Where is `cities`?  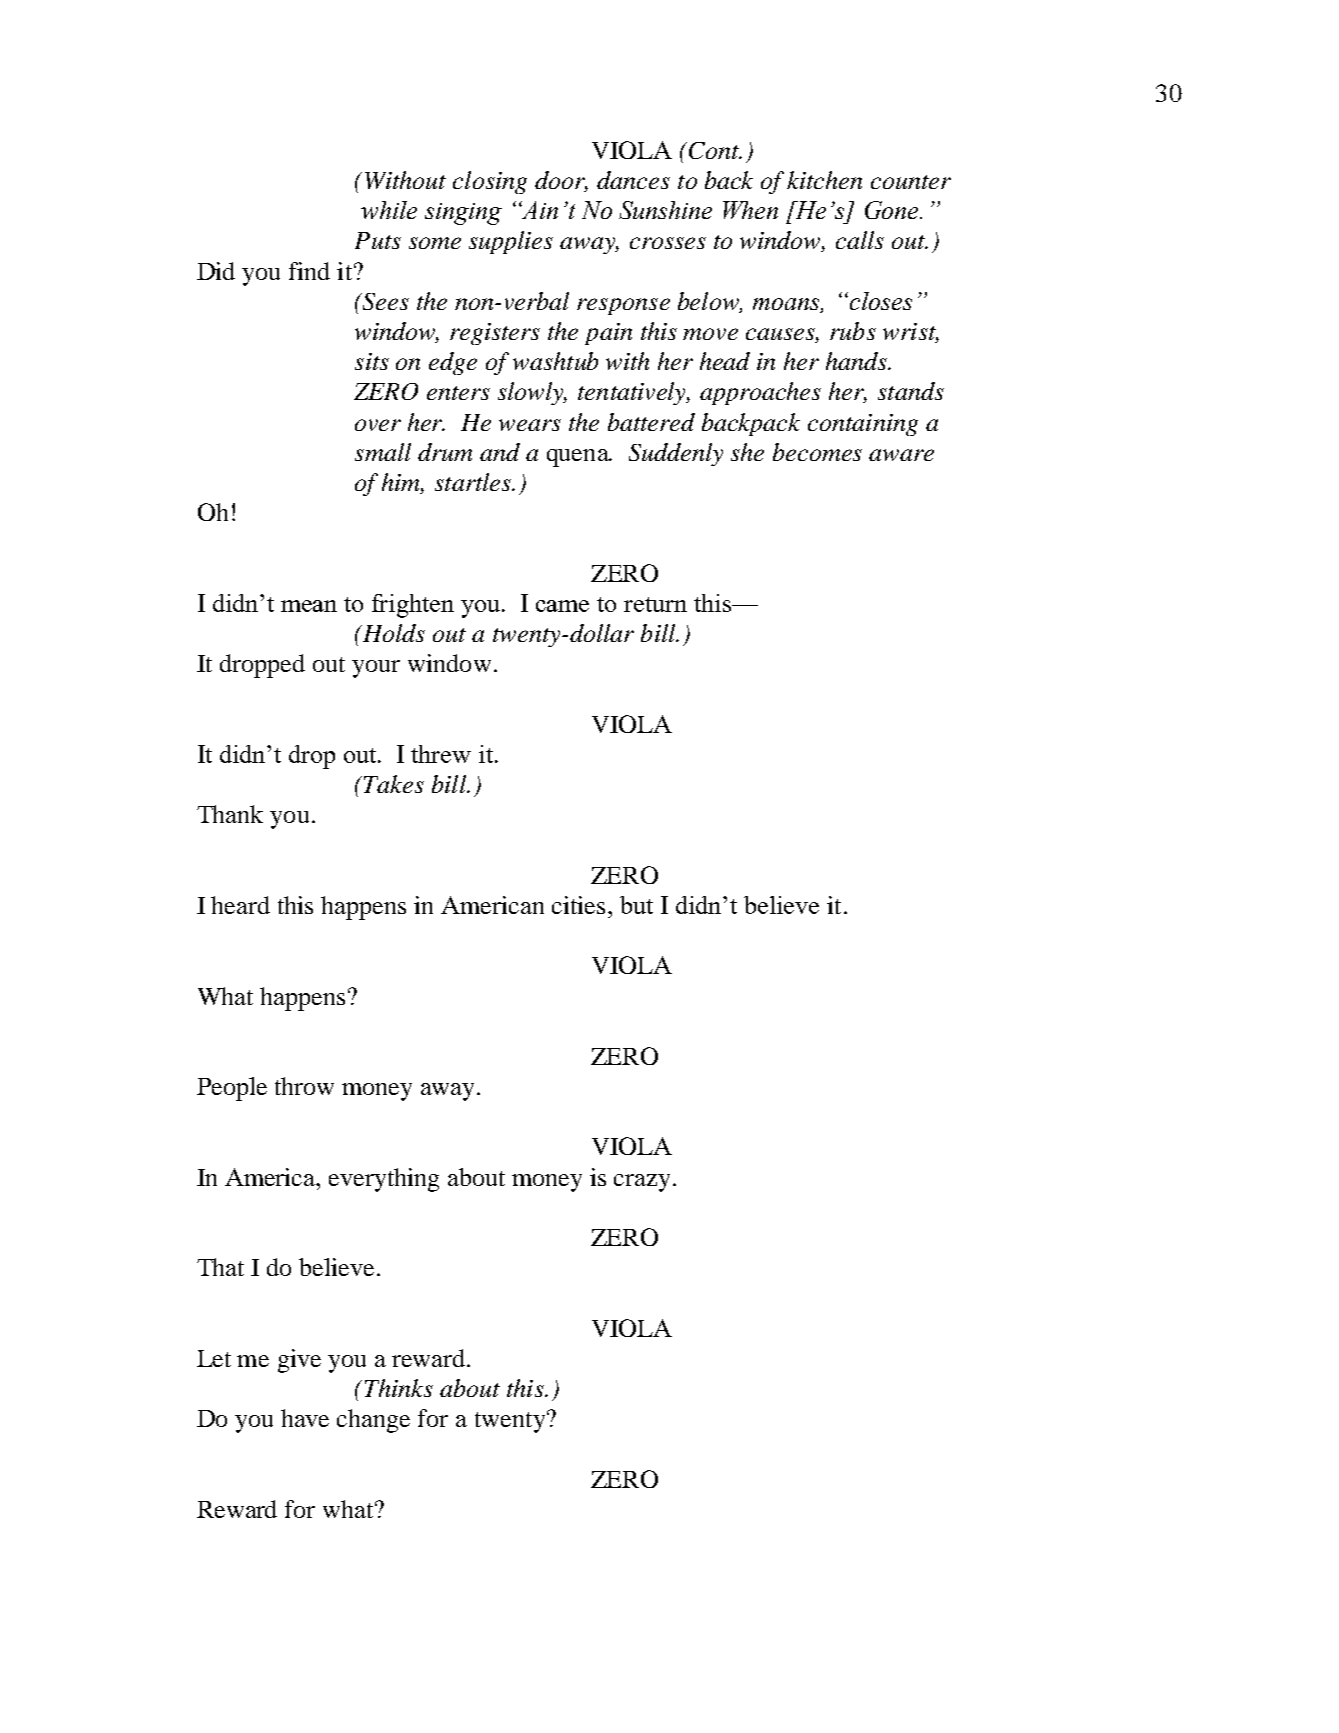
cities is located at coordinates (578, 905).
